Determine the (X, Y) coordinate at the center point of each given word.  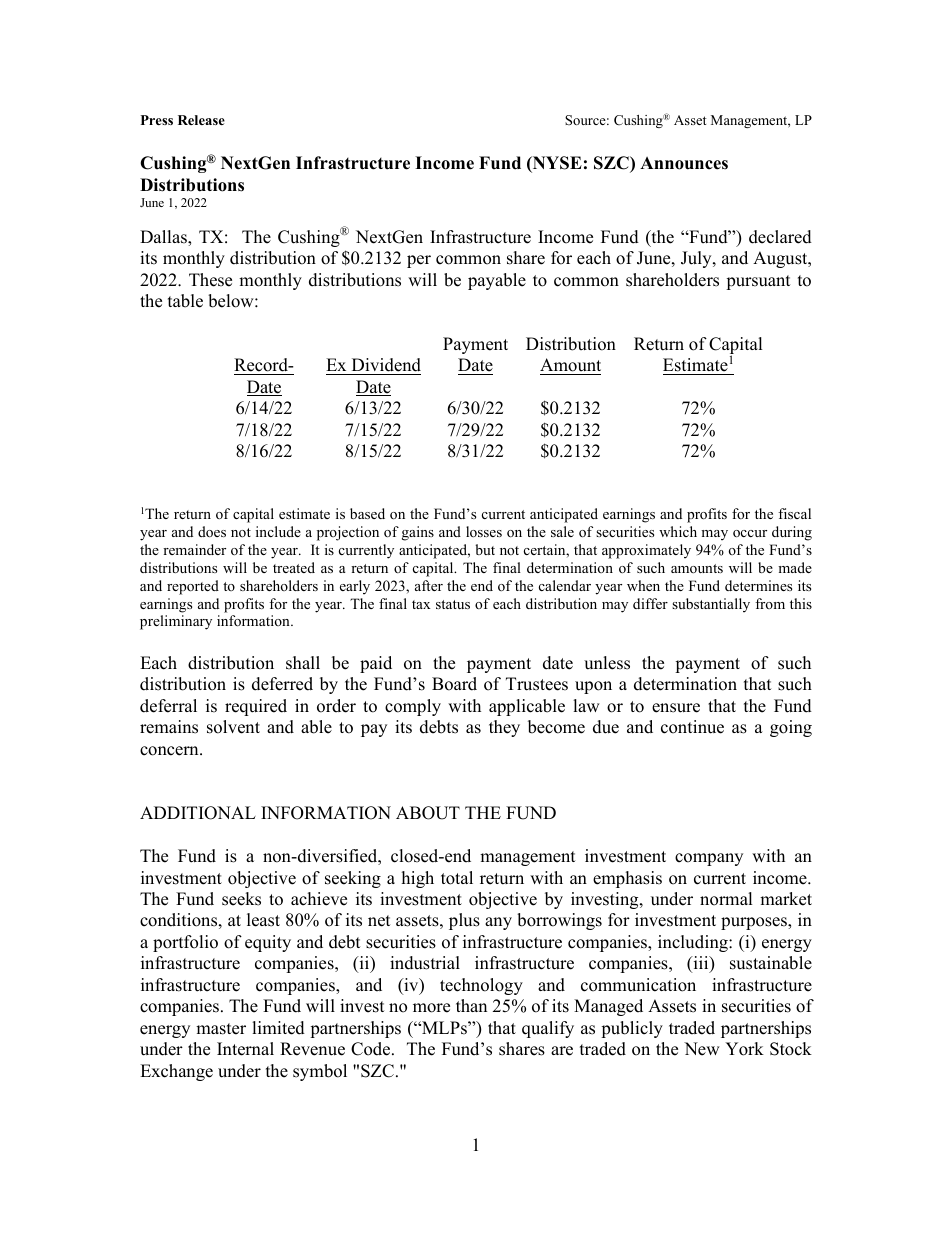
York (744, 1049)
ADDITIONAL (198, 813)
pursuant (758, 282)
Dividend (385, 366)
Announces (684, 163)
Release (201, 120)
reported (193, 587)
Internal (245, 1049)
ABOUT (428, 813)
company (709, 859)
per (419, 261)
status (453, 604)
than (471, 1005)
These (210, 280)
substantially (711, 605)
